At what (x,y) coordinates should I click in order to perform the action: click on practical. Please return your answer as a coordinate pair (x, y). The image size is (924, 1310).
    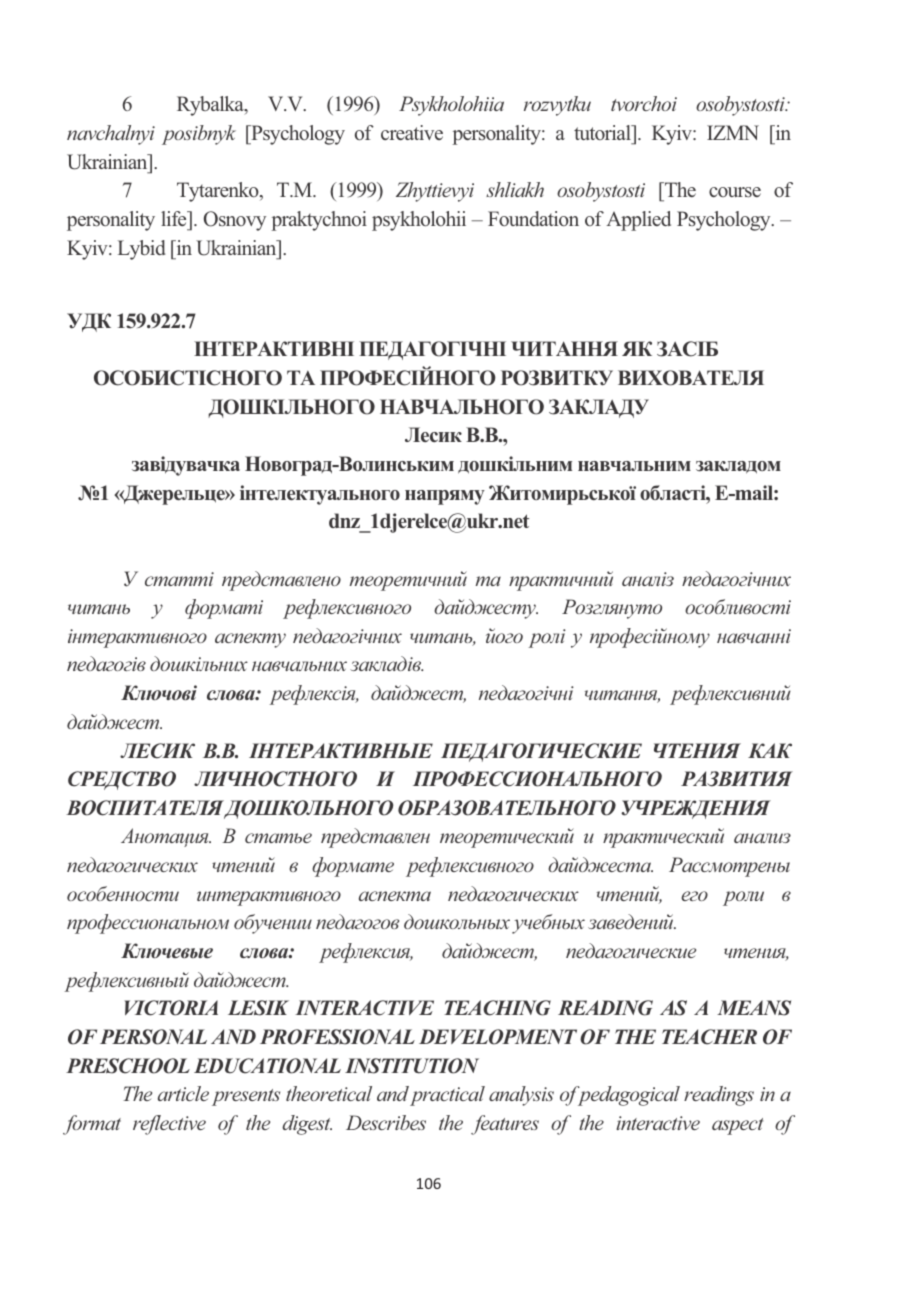
    Looking at the image, I should click on (447, 1096).
